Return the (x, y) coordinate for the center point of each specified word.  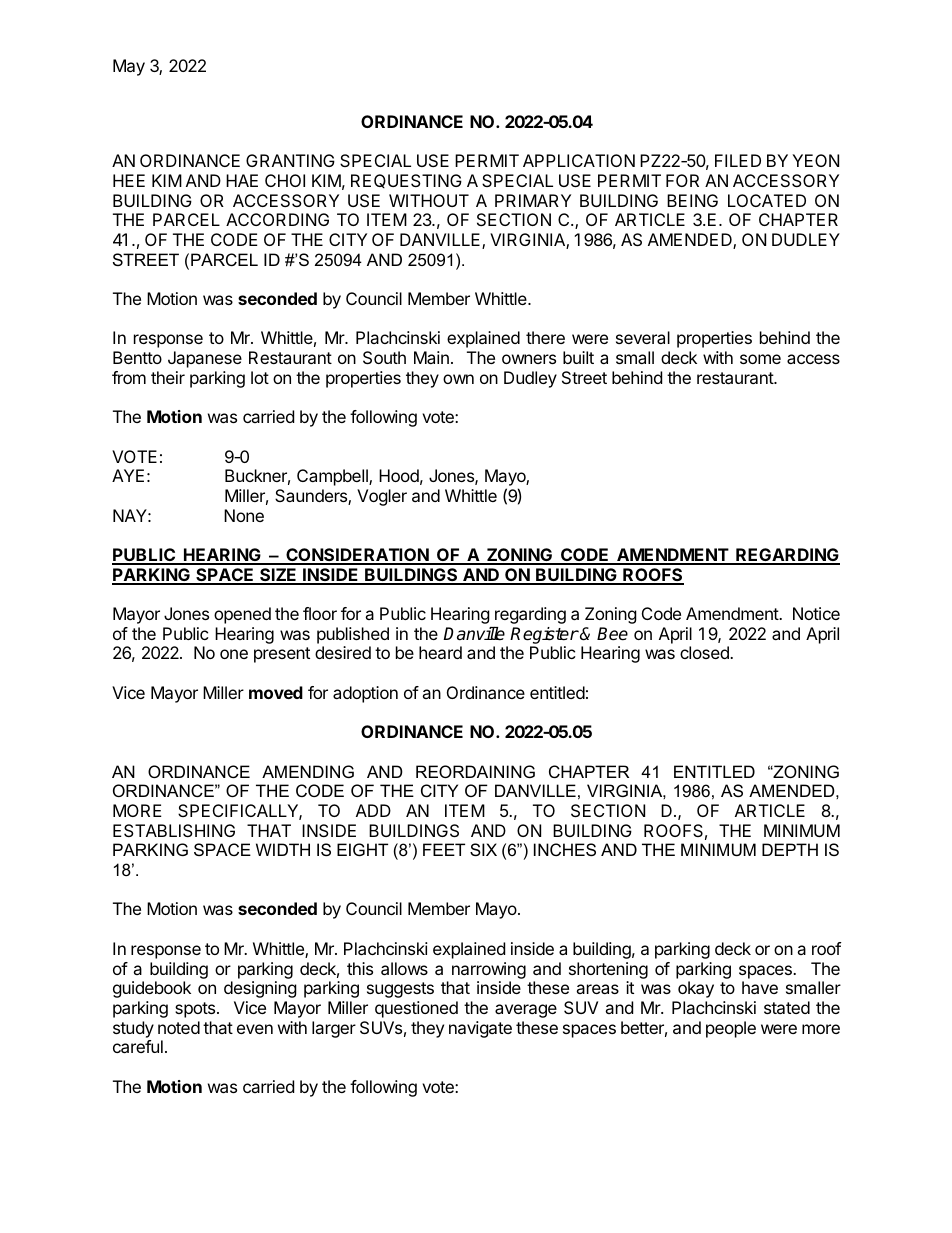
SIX (483, 849)
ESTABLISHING (174, 830)
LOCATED (767, 200)
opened (242, 615)
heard (440, 652)
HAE (242, 180)
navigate (480, 1029)
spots (196, 1010)
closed (705, 652)
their (168, 377)
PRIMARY (533, 200)
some (760, 359)
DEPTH (790, 849)
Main (431, 357)
